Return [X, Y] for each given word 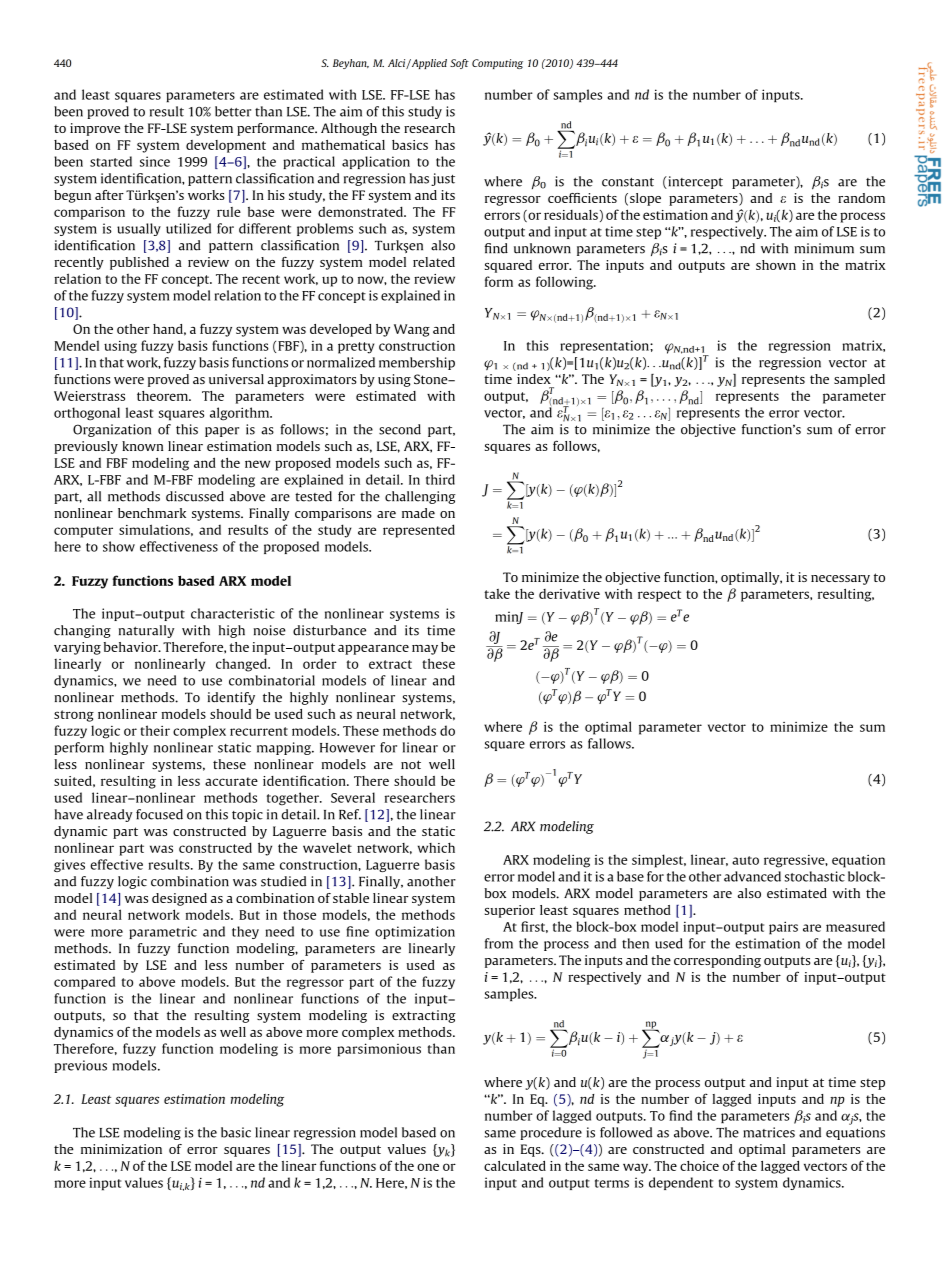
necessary [840, 580]
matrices [769, 1132]
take [497, 594]
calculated [515, 1166]
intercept [694, 182]
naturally [146, 631]
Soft [459, 64]
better [233, 111]
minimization [121, 1149]
